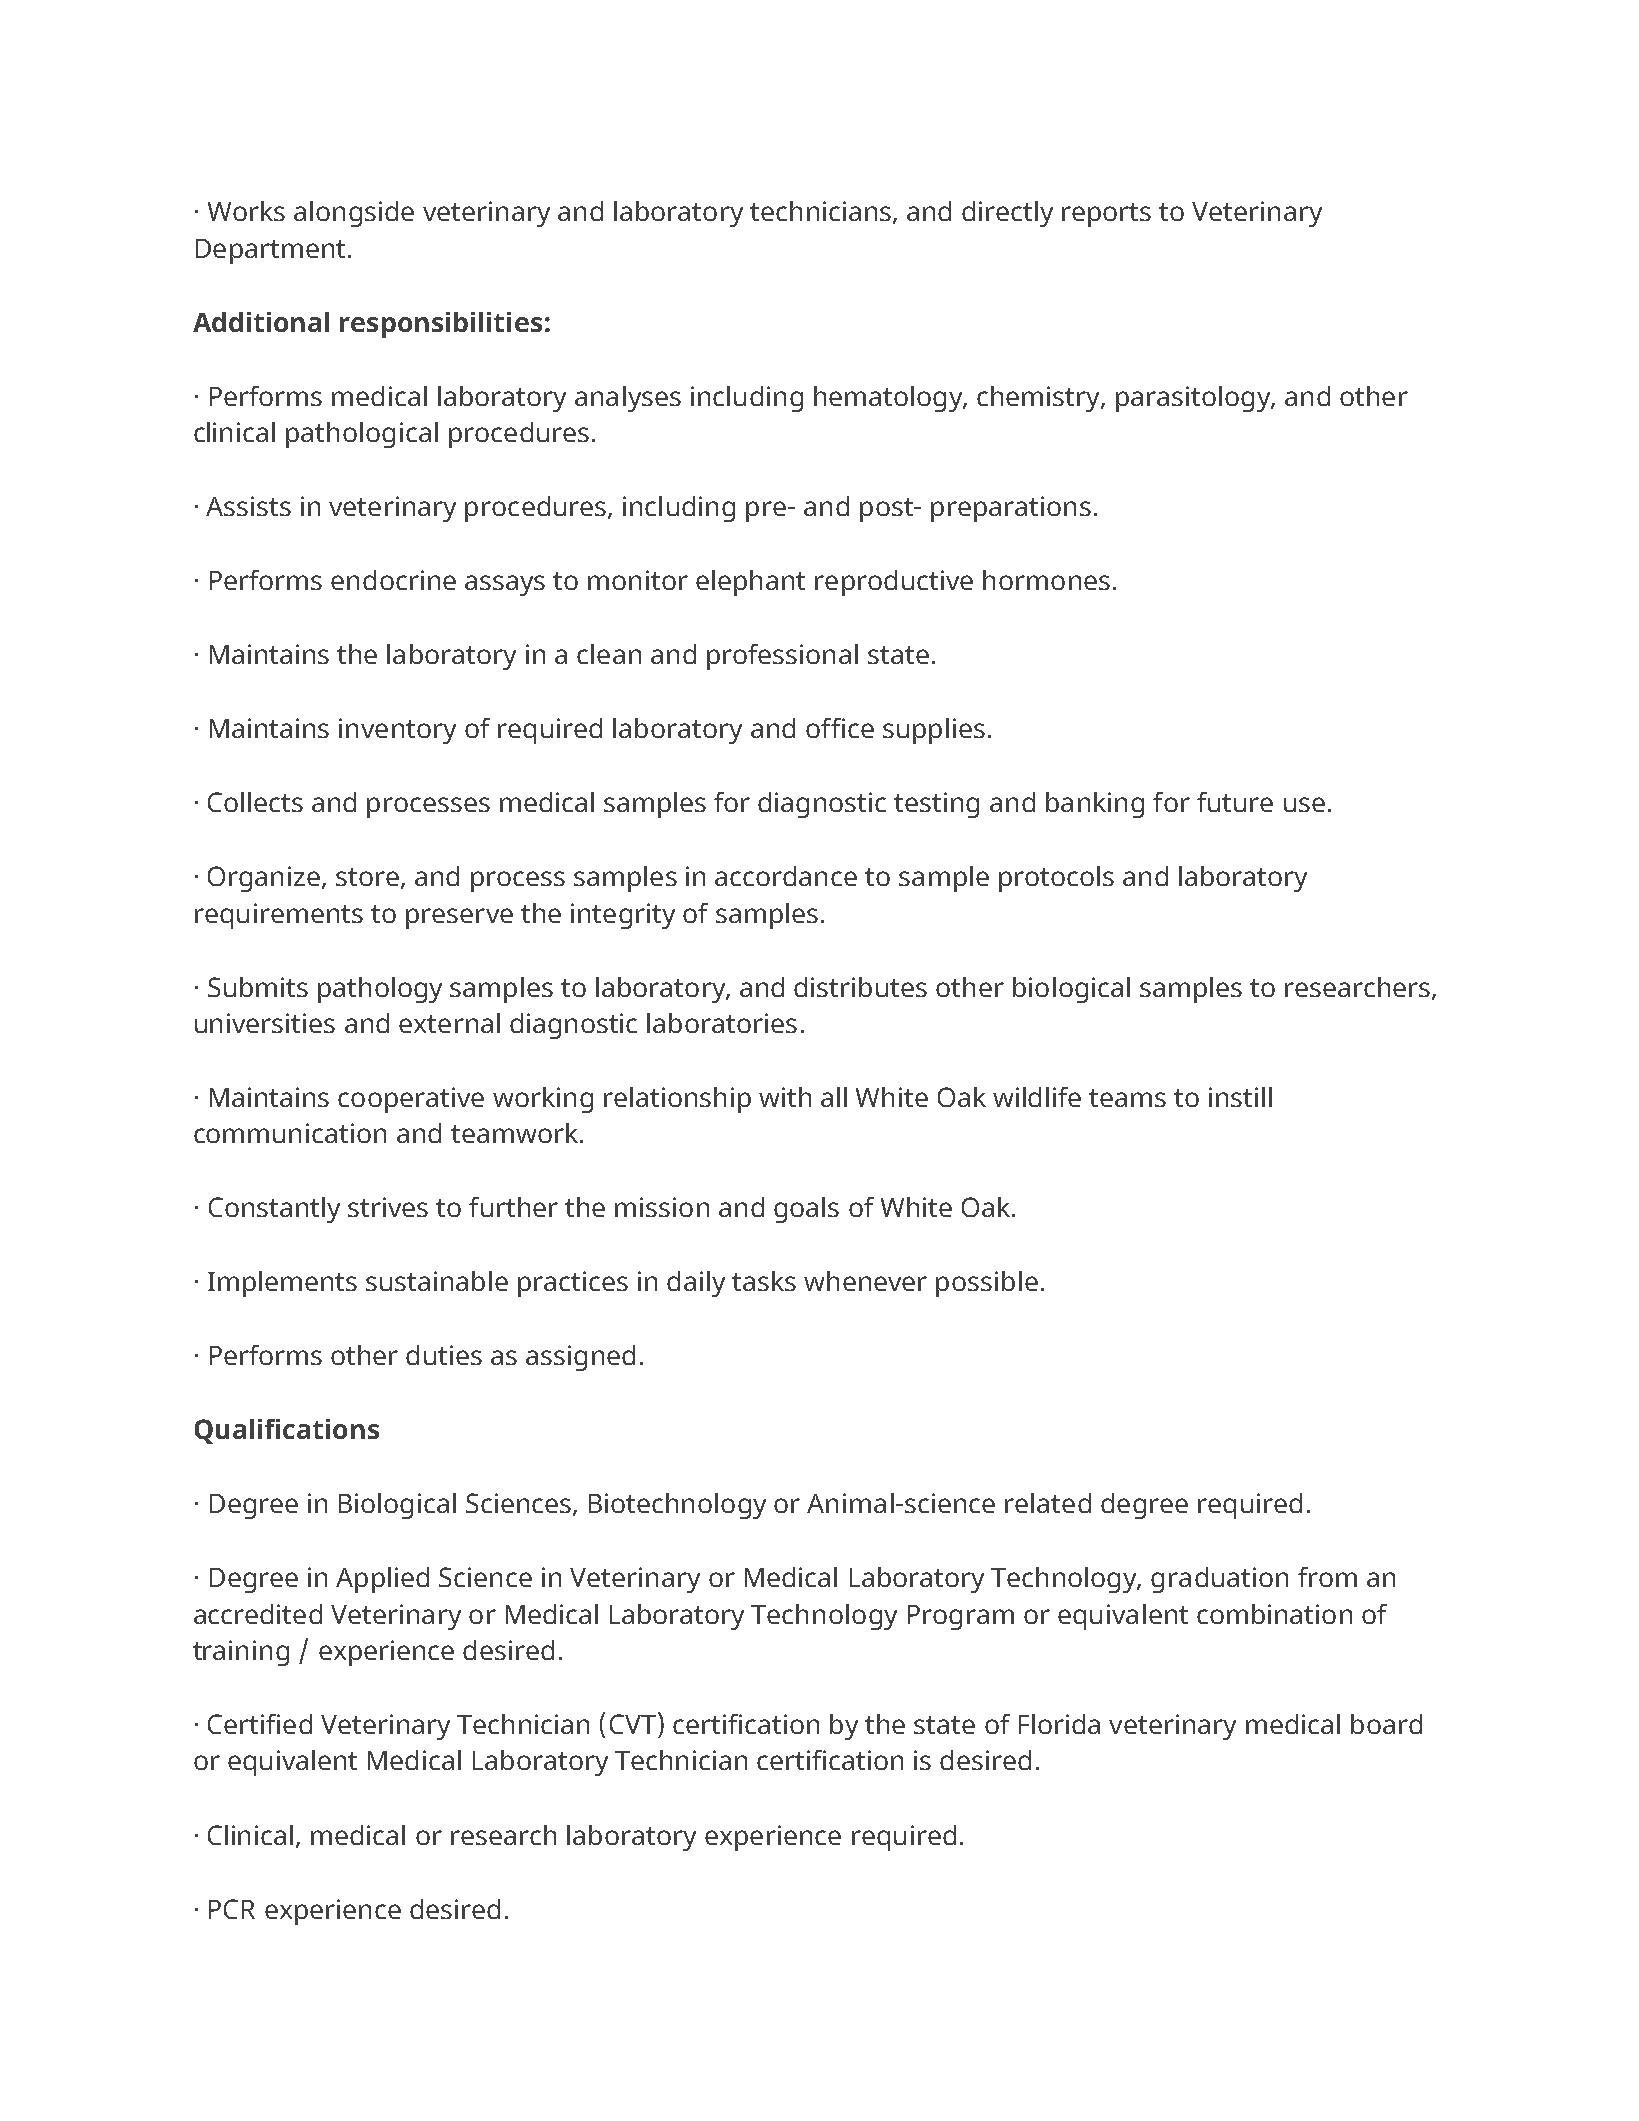  I want to click on alongside, so click(354, 214).
